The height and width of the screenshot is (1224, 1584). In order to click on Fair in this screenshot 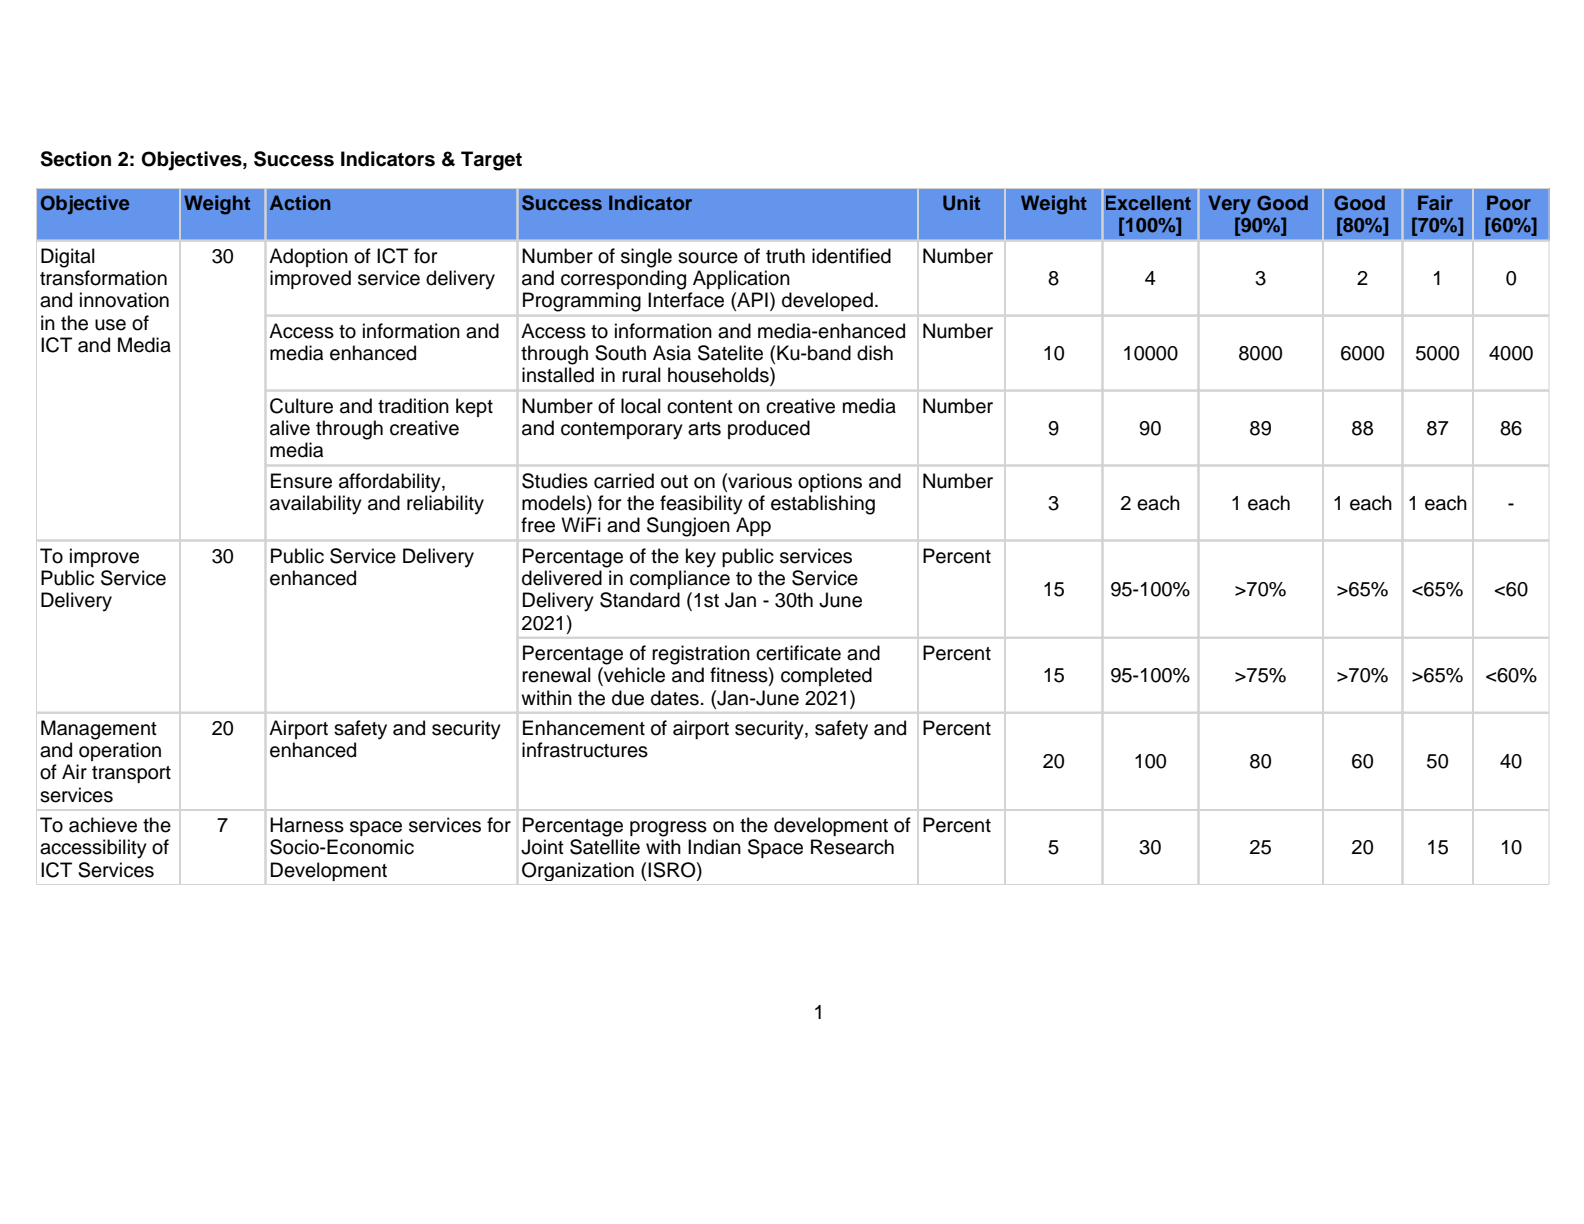, I will do `click(1435, 202)`.
